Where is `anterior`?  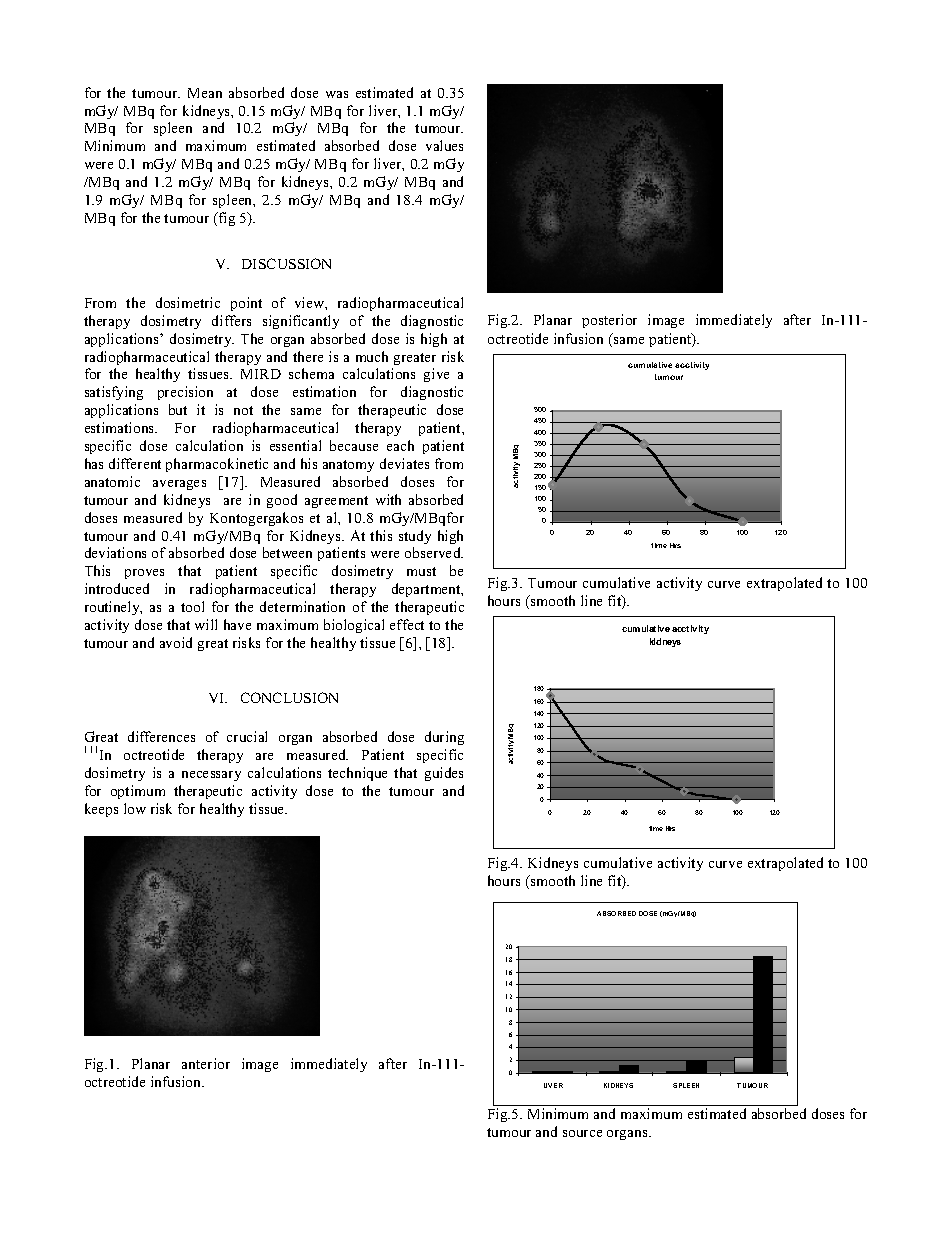 anterior is located at coordinates (206, 1063).
